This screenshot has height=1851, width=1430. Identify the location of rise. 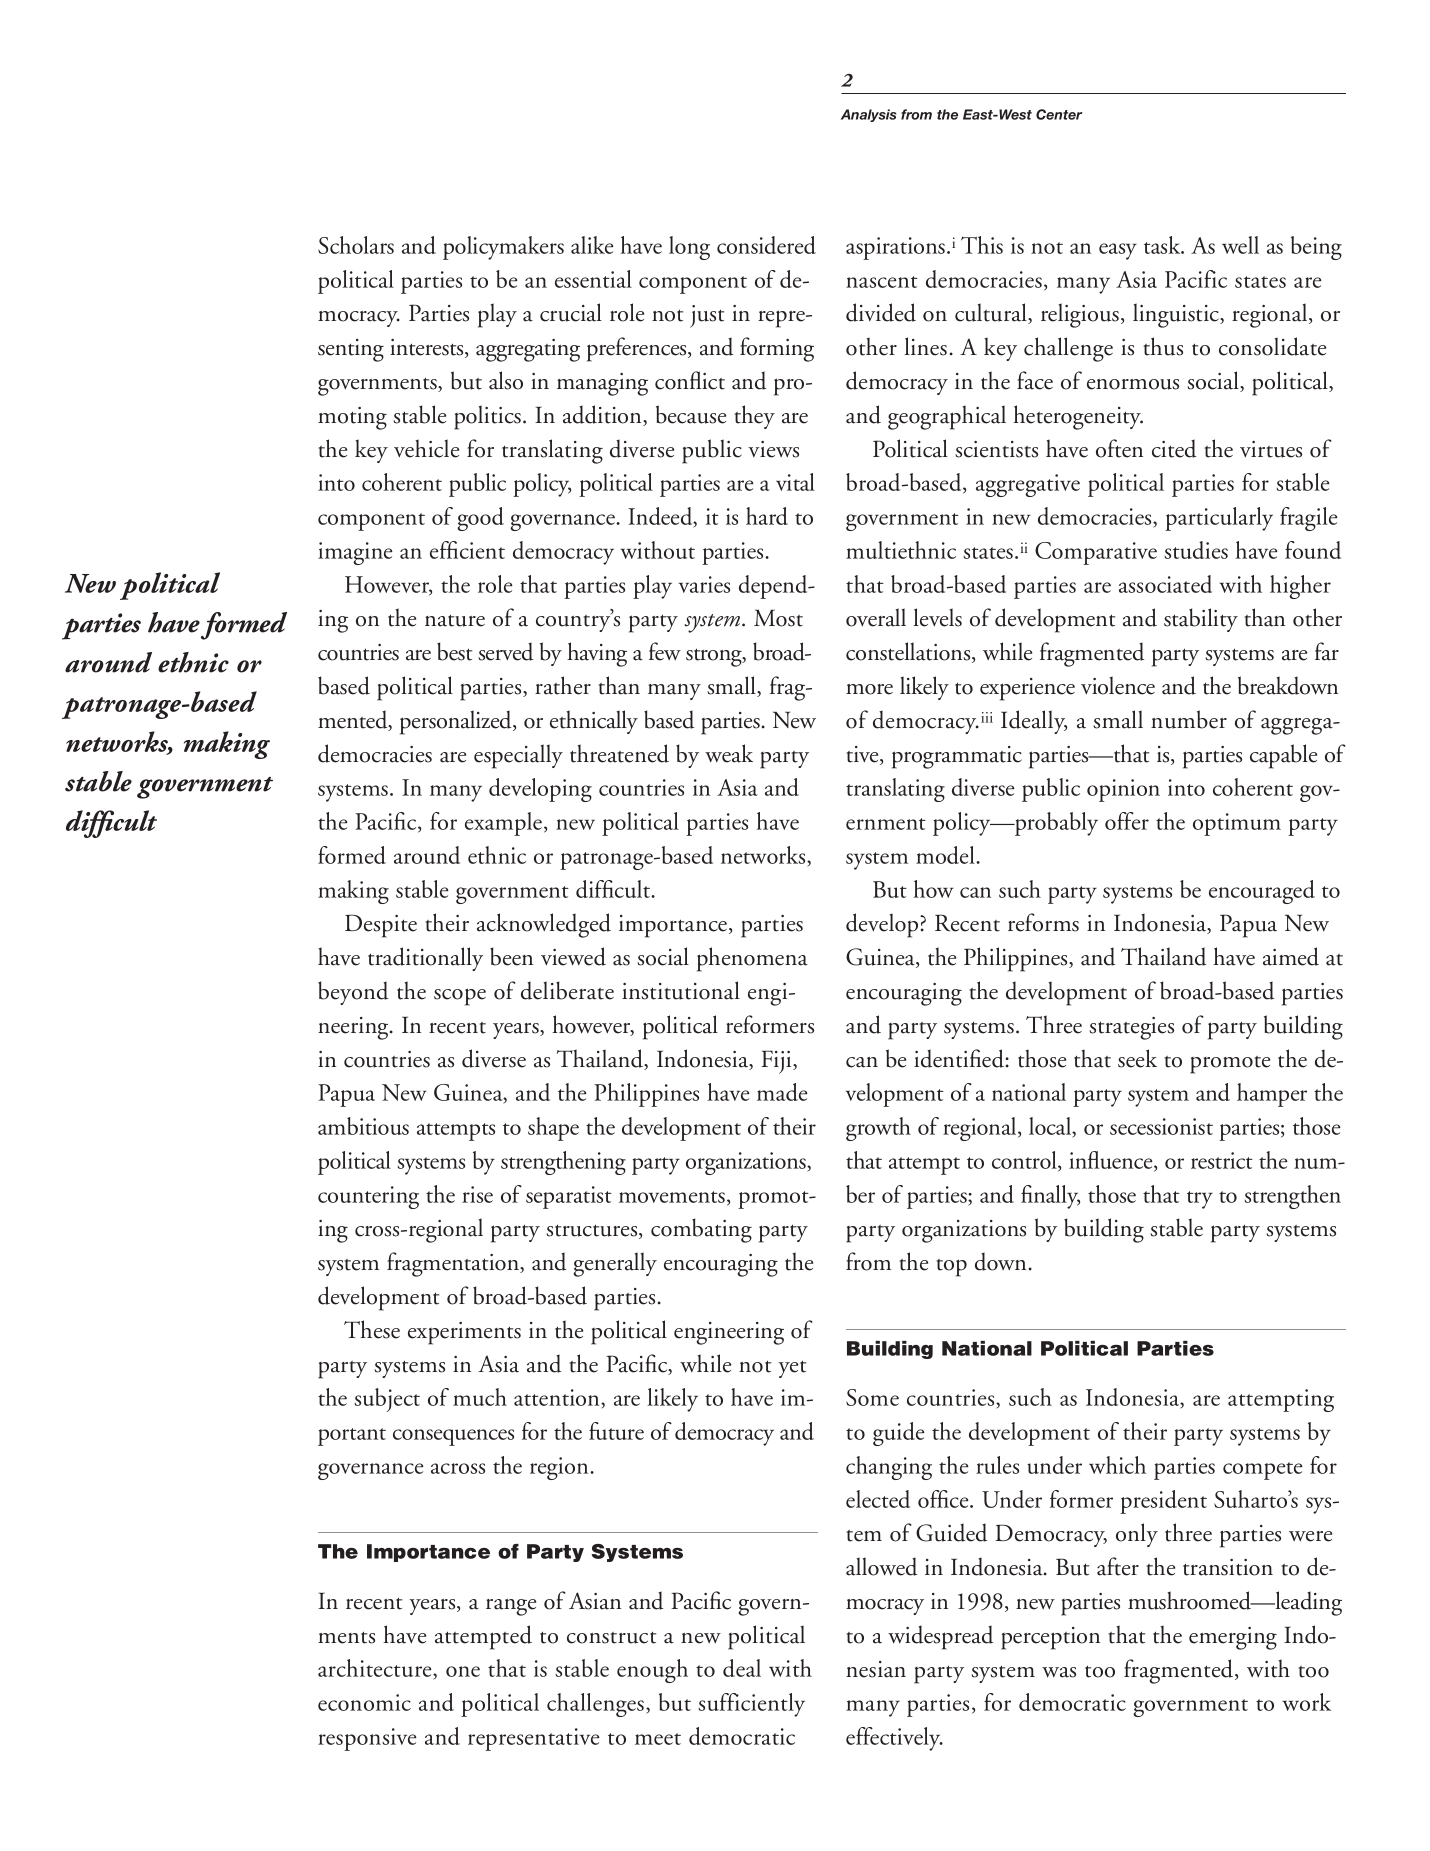
(477, 1194).
